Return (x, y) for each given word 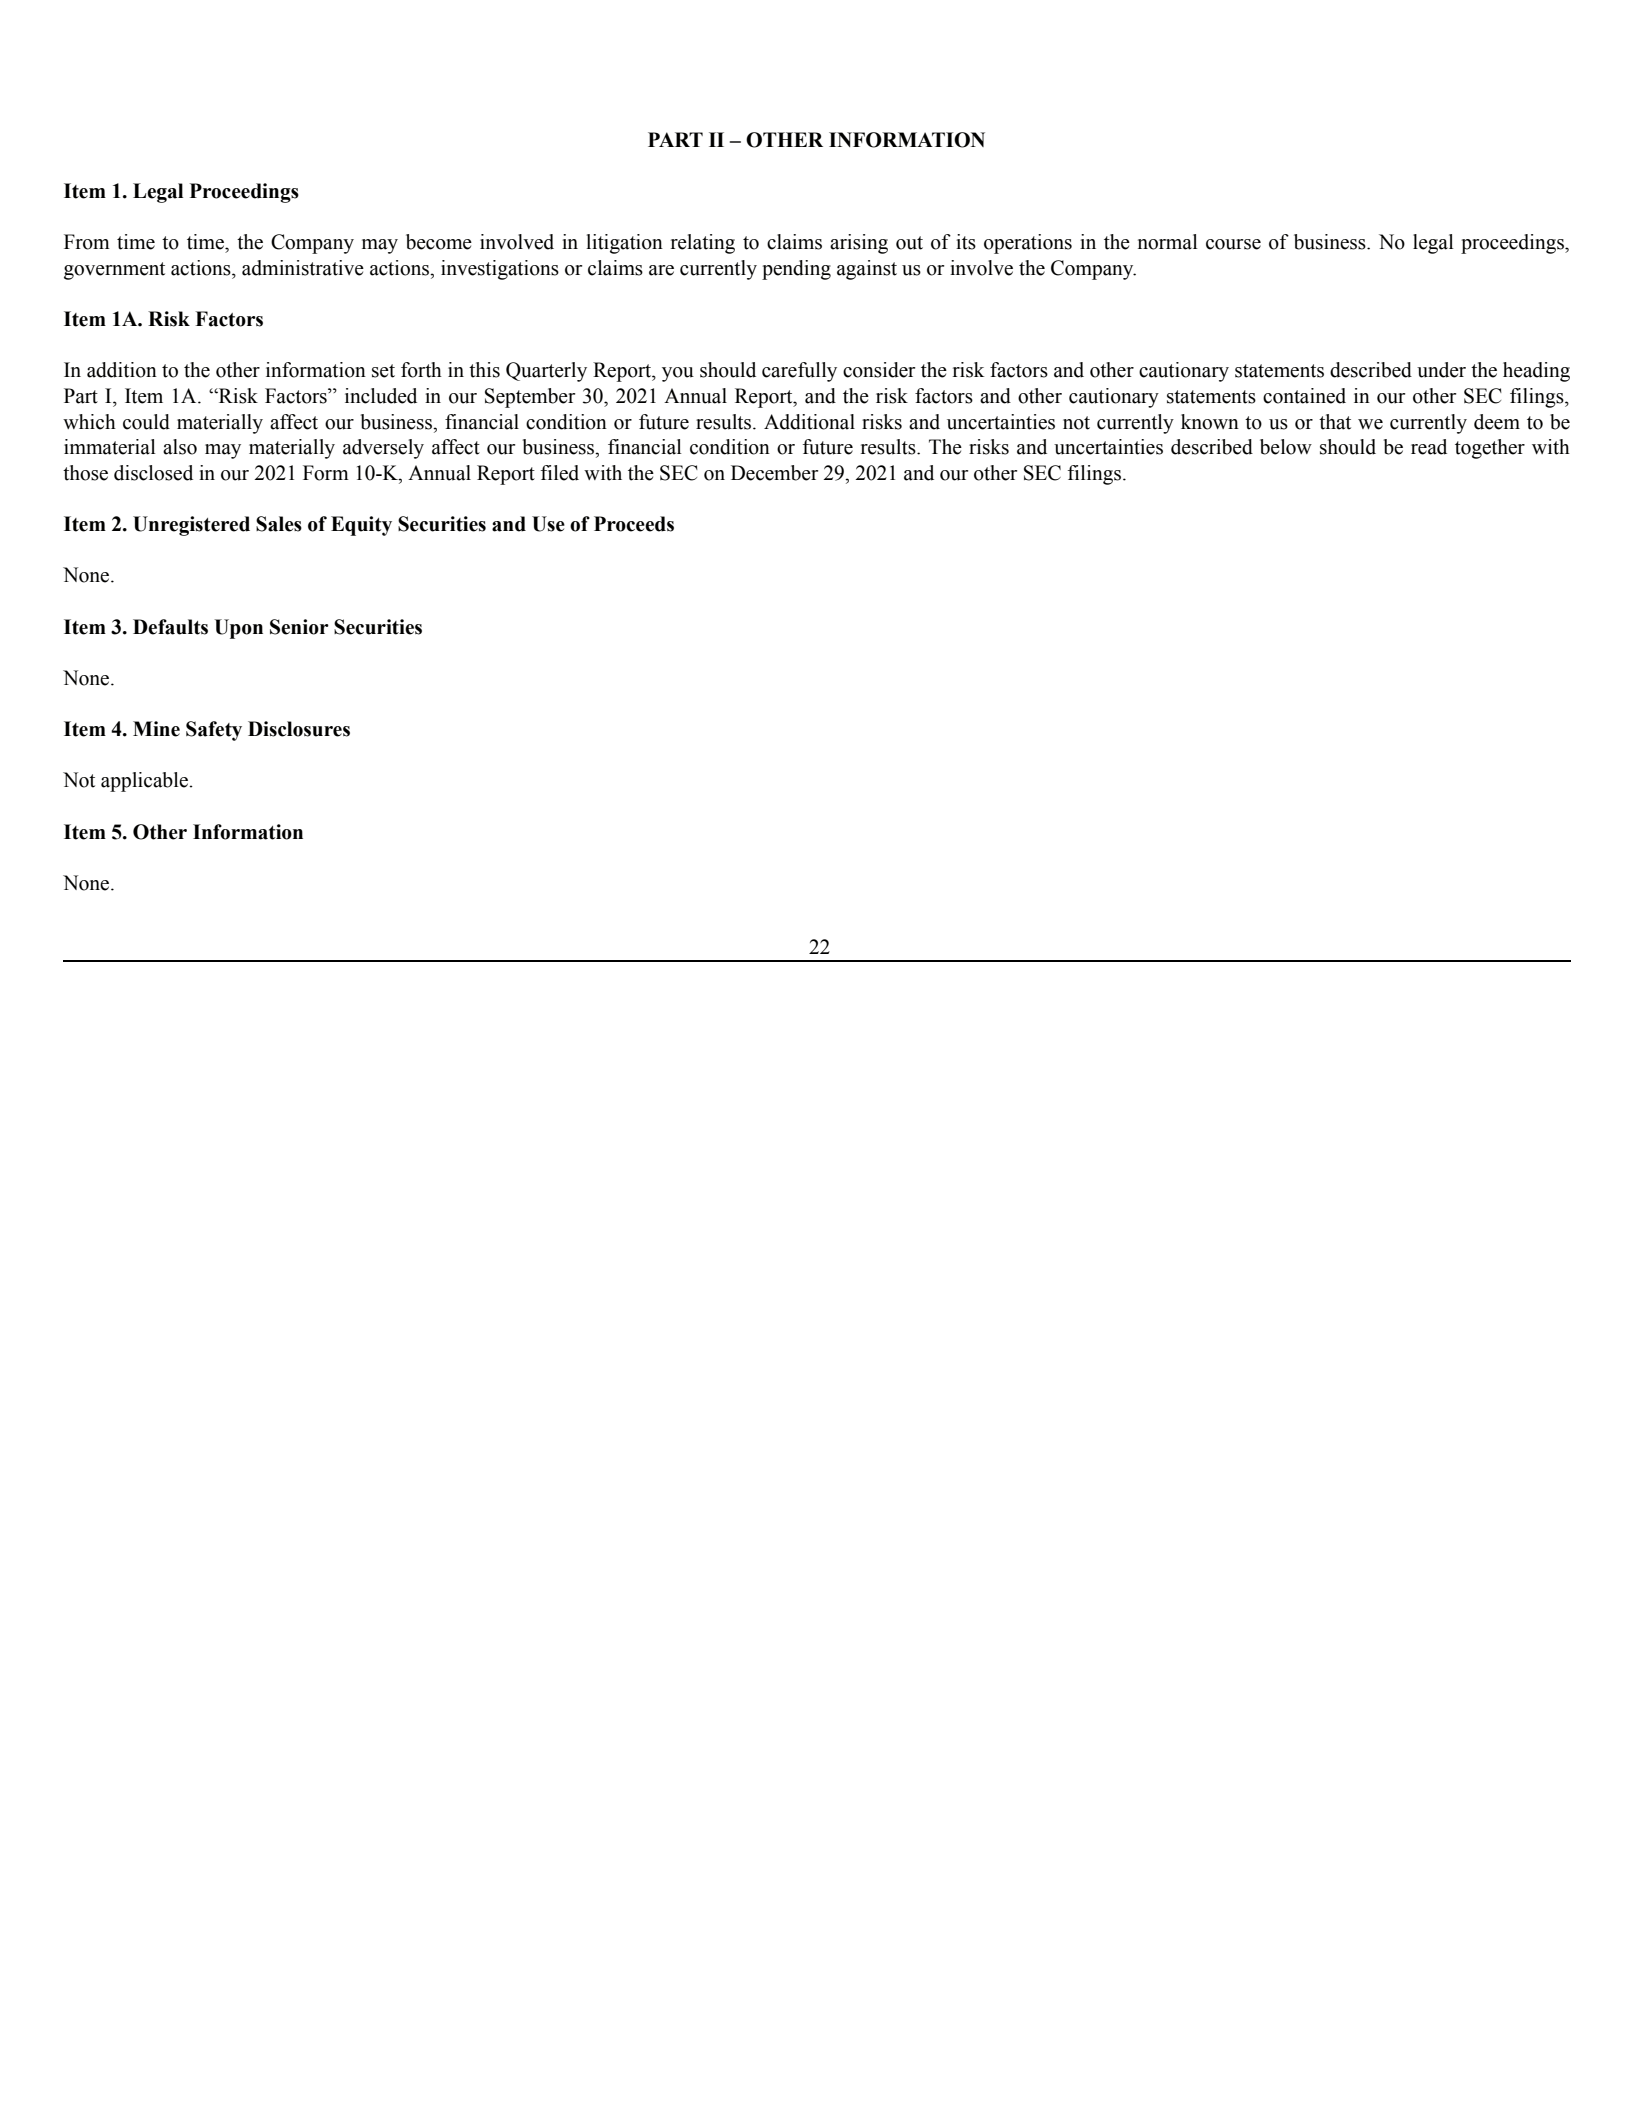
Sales (279, 524)
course (1233, 244)
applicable (144, 782)
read (1429, 447)
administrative (303, 268)
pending (796, 270)
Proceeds (634, 524)
